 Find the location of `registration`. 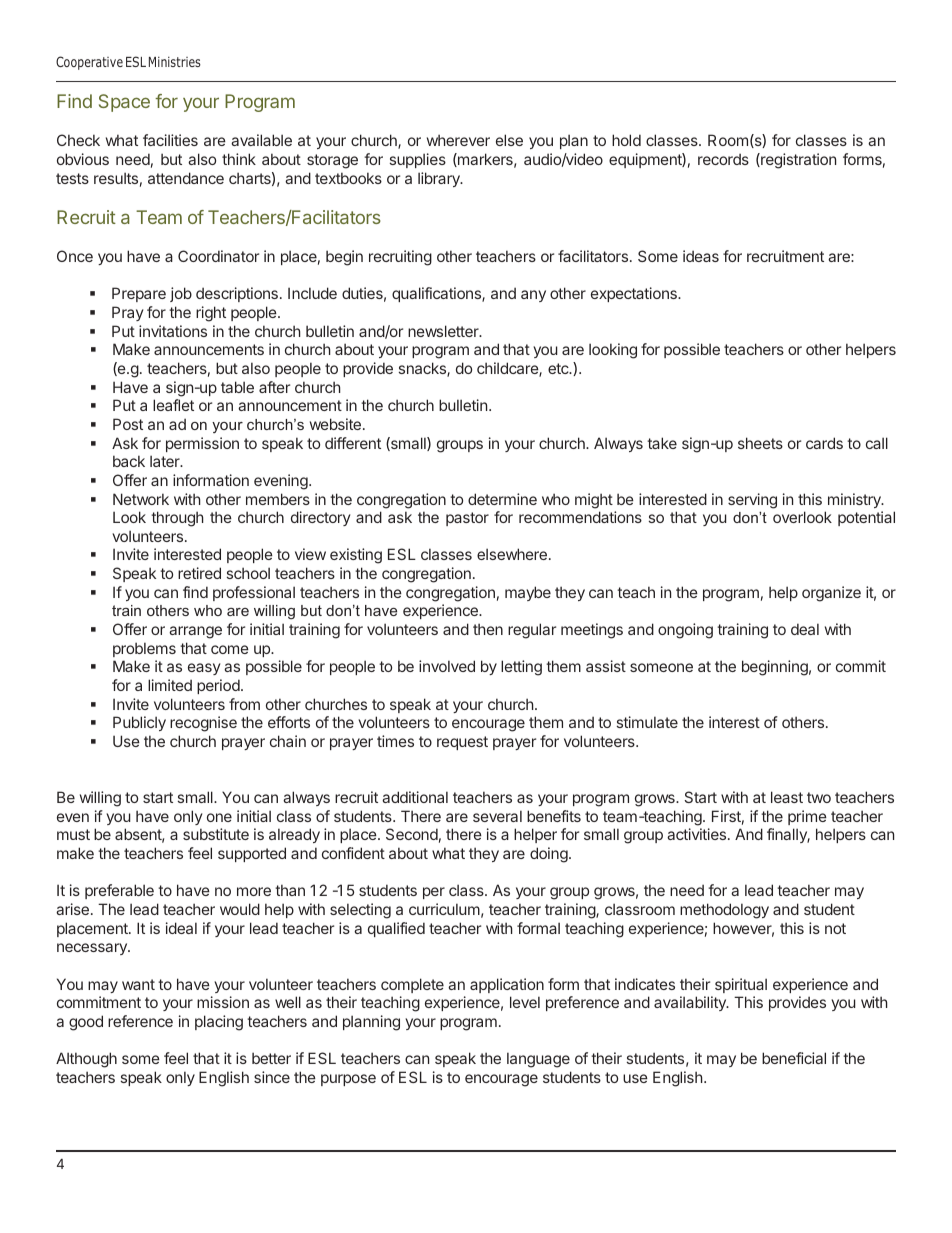

registration is located at coordinates (797, 161).
